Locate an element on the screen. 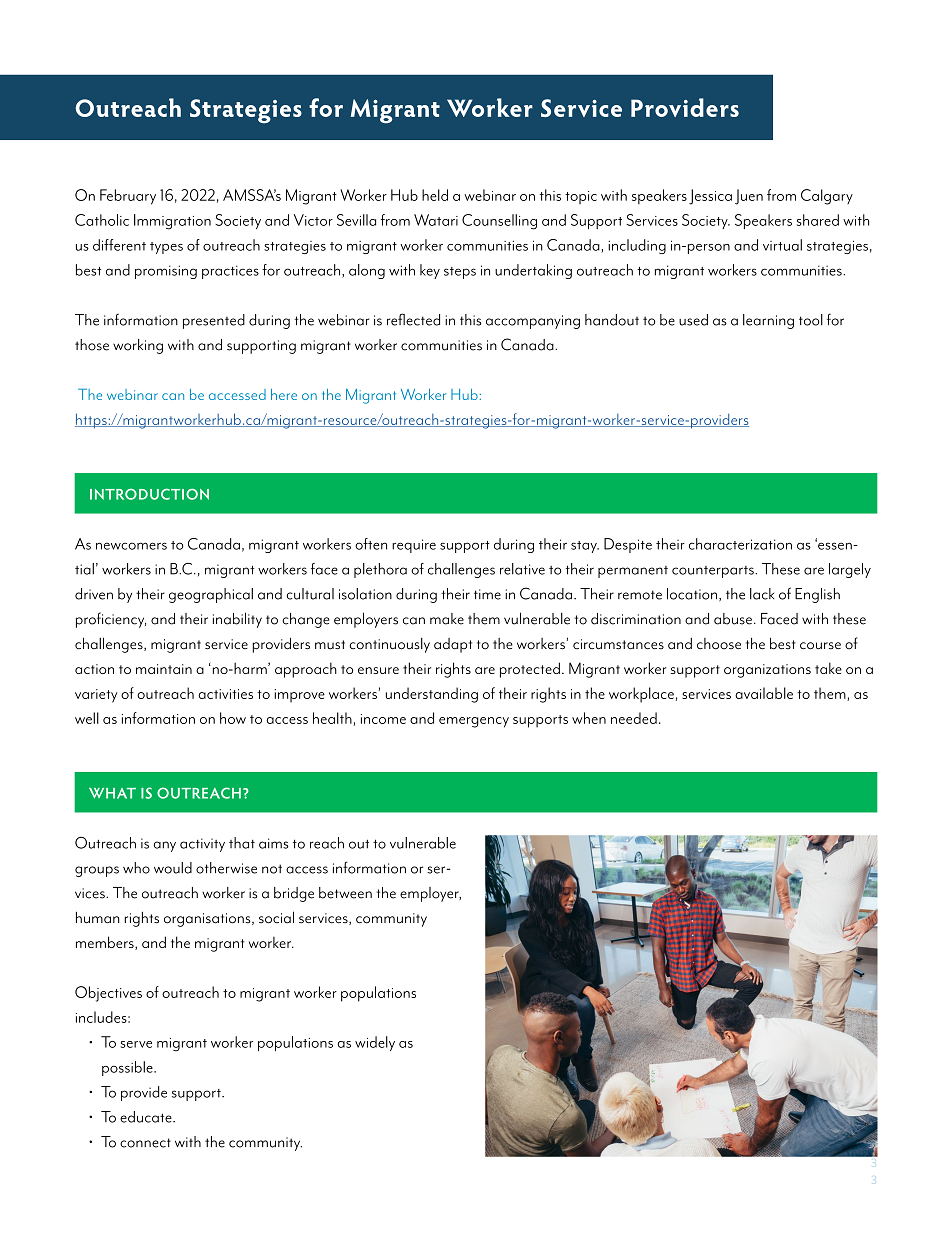 The height and width of the screenshot is (1233, 952). Counselling is located at coordinates (499, 222).
